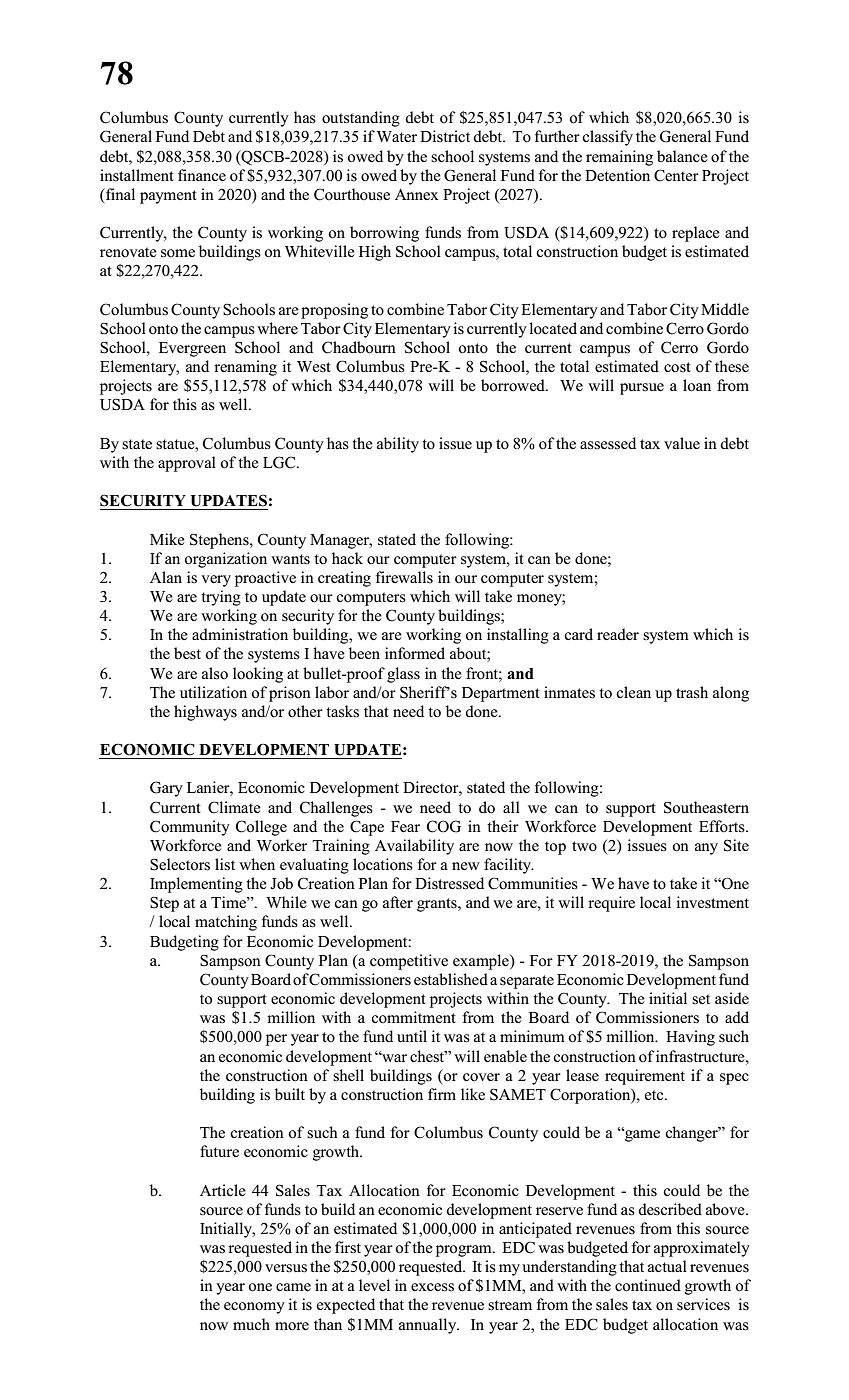 This image has height=1400, width=849. Describe the element at coordinates (314, 367) in the image. I see `West` at that location.
